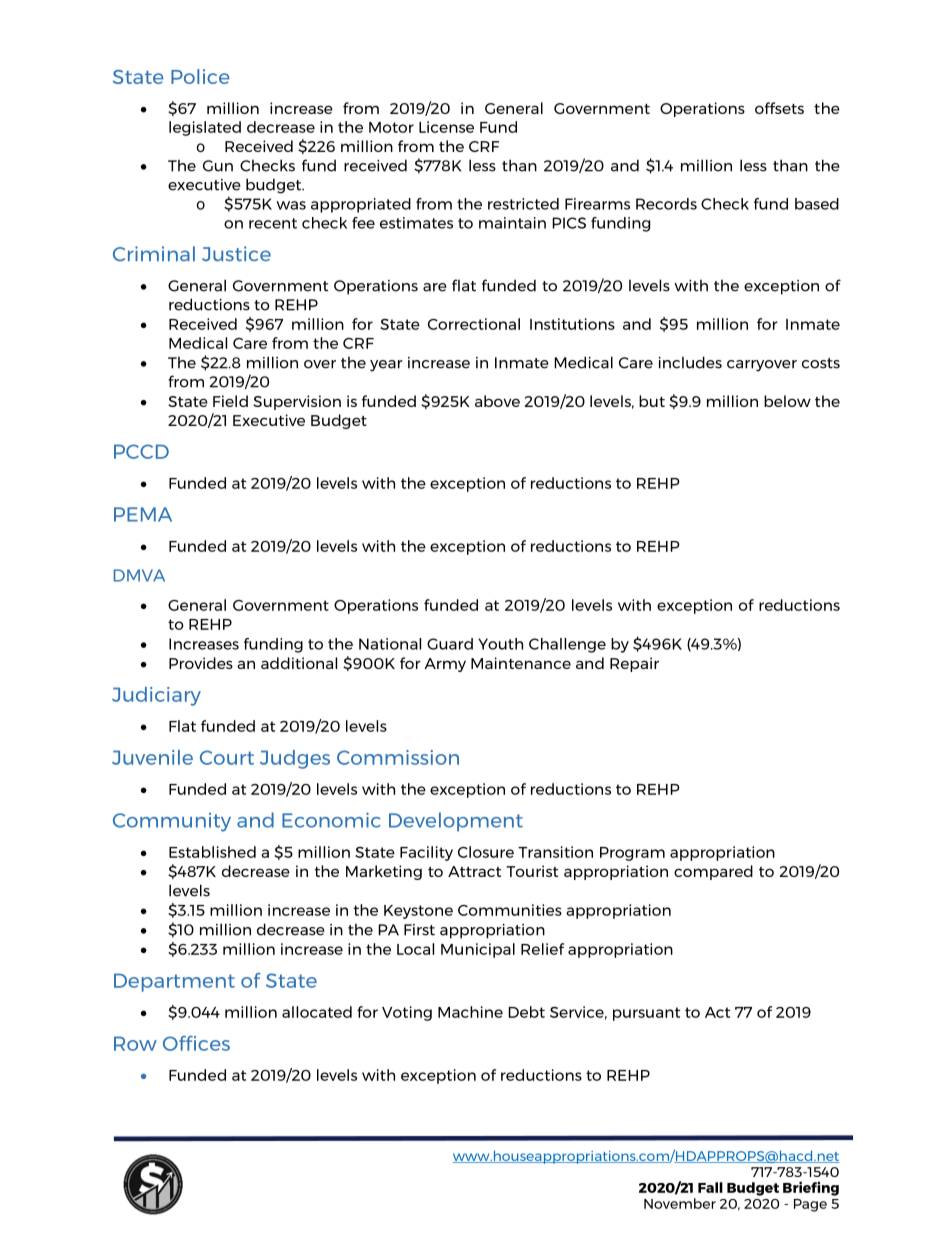  What do you see at coordinates (446, 127) in the image?
I see `License` at bounding box center [446, 127].
